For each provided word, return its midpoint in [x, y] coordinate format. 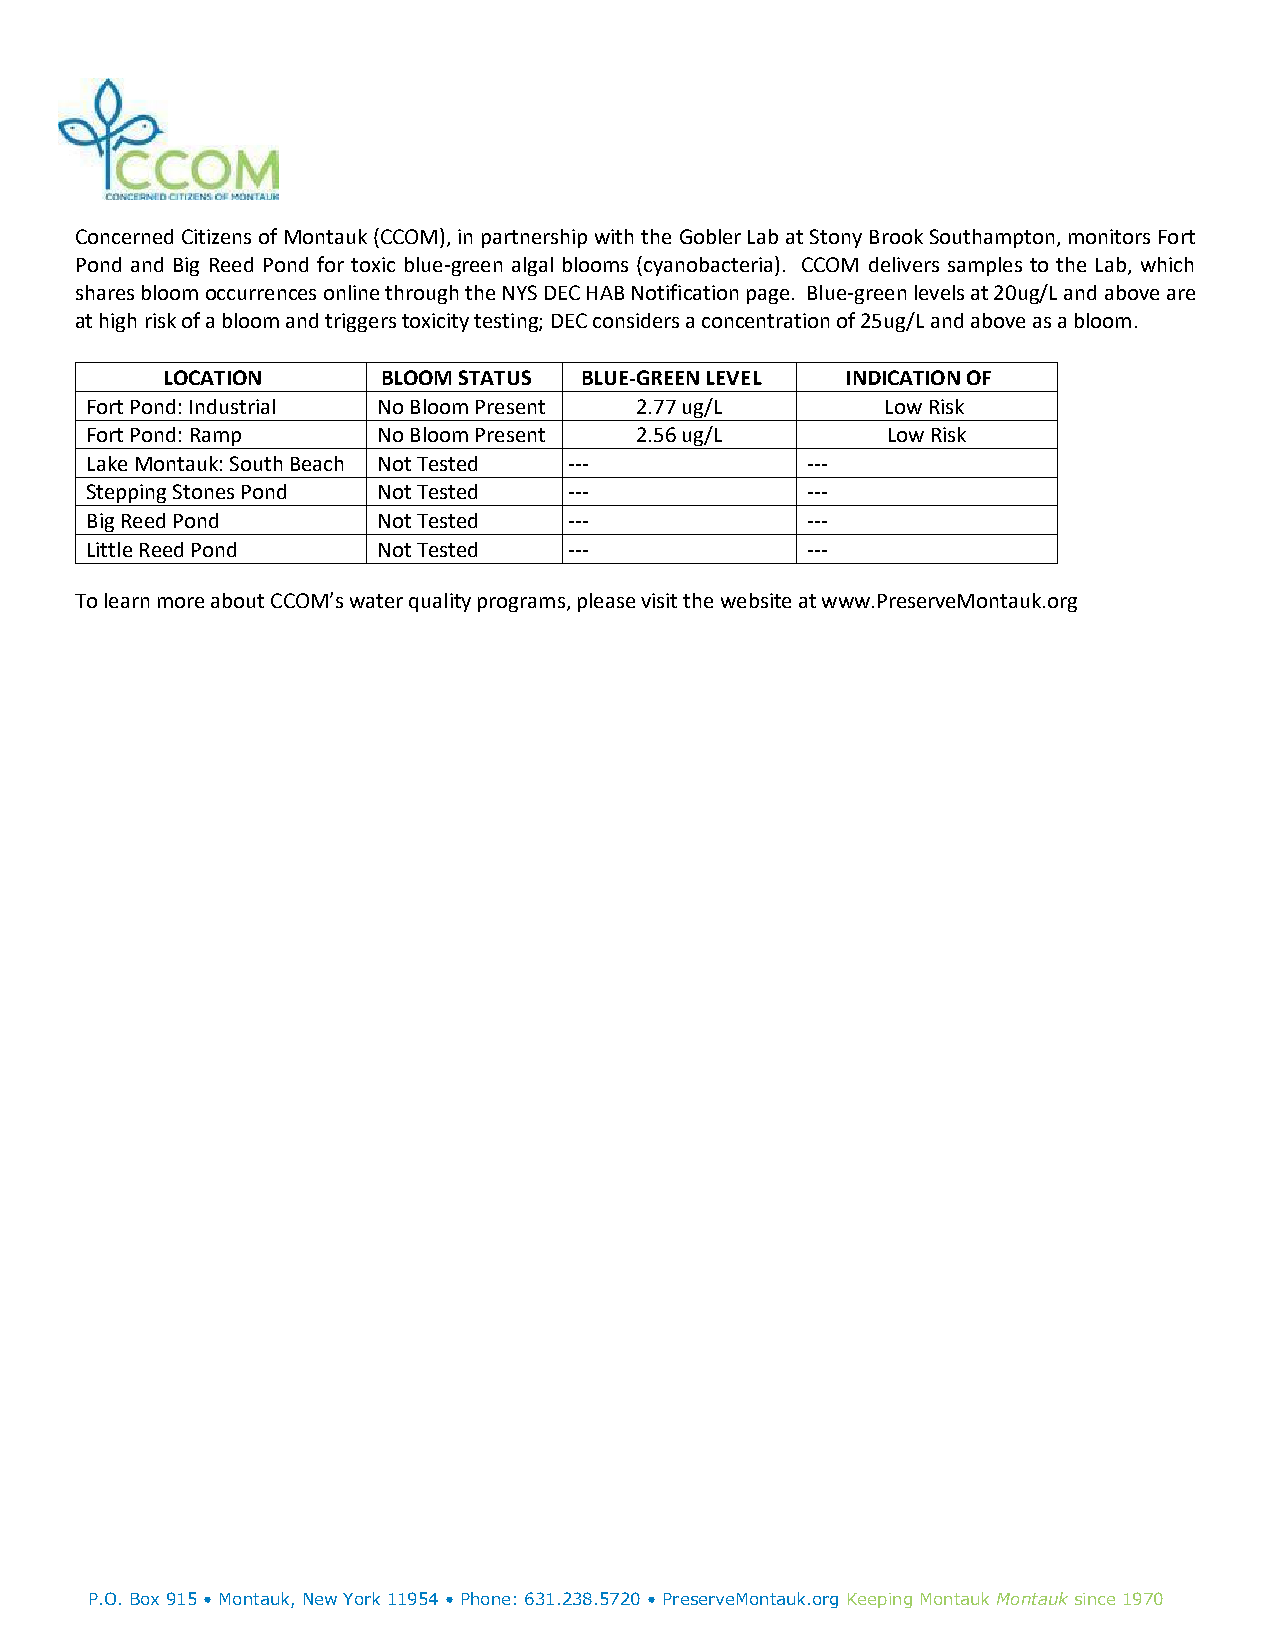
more [181, 602]
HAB [605, 293]
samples [985, 266]
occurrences [261, 294]
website [756, 600]
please [606, 602]
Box [145, 1599]
